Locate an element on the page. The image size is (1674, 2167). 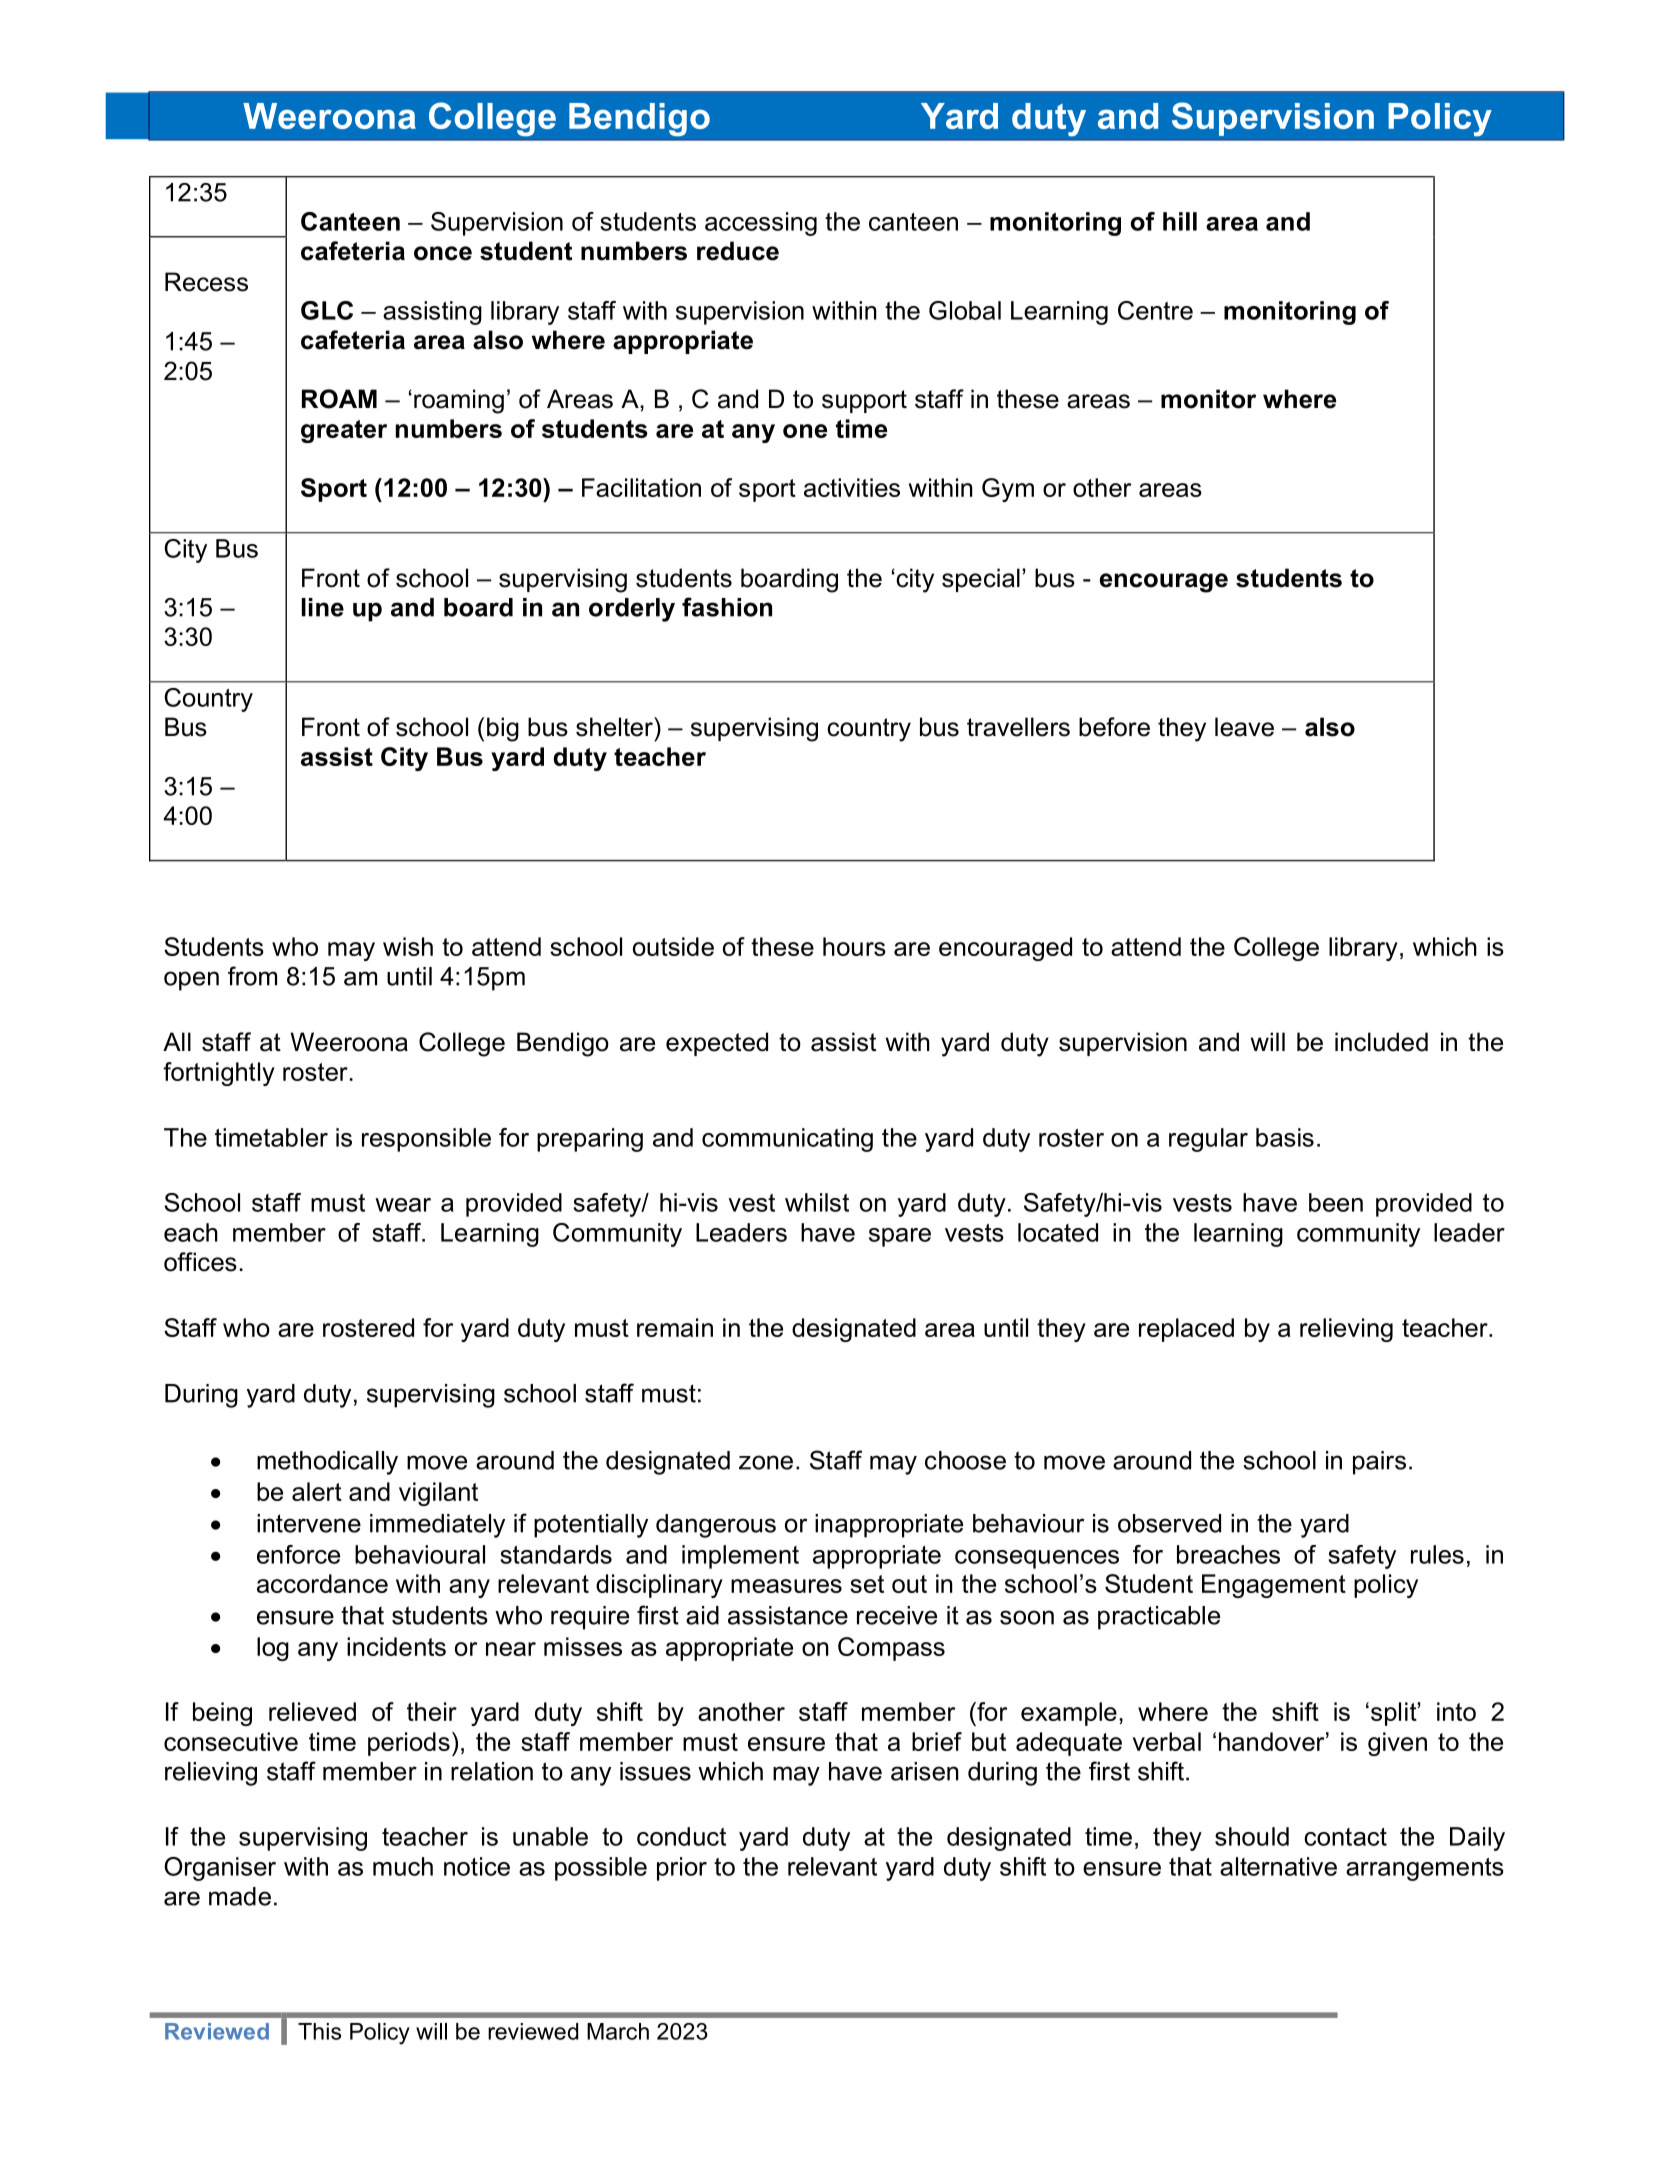
pairs is located at coordinates (1379, 1463).
